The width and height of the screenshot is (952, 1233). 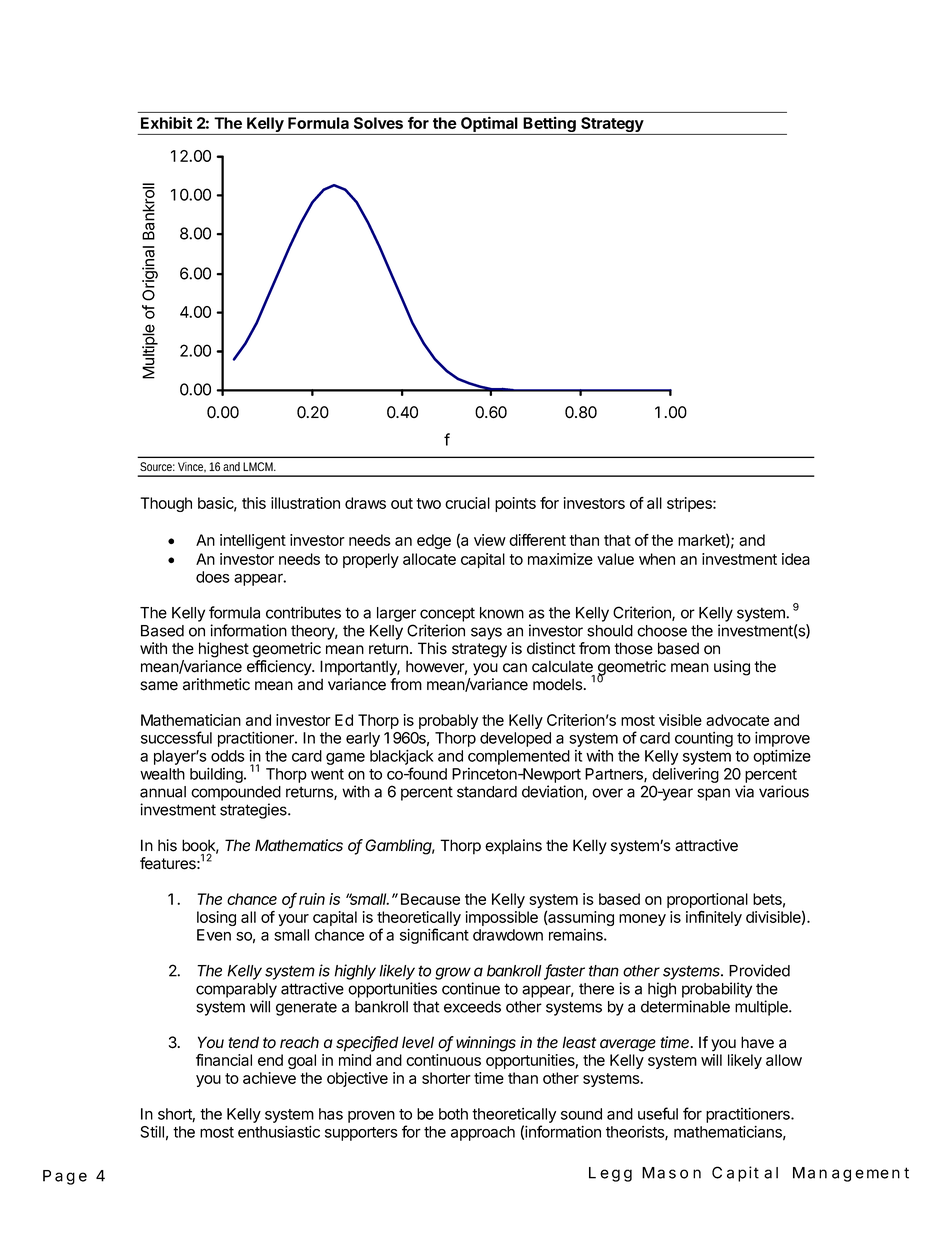 What do you see at coordinates (166, 122) in the screenshot?
I see `Exhibit` at bounding box center [166, 122].
